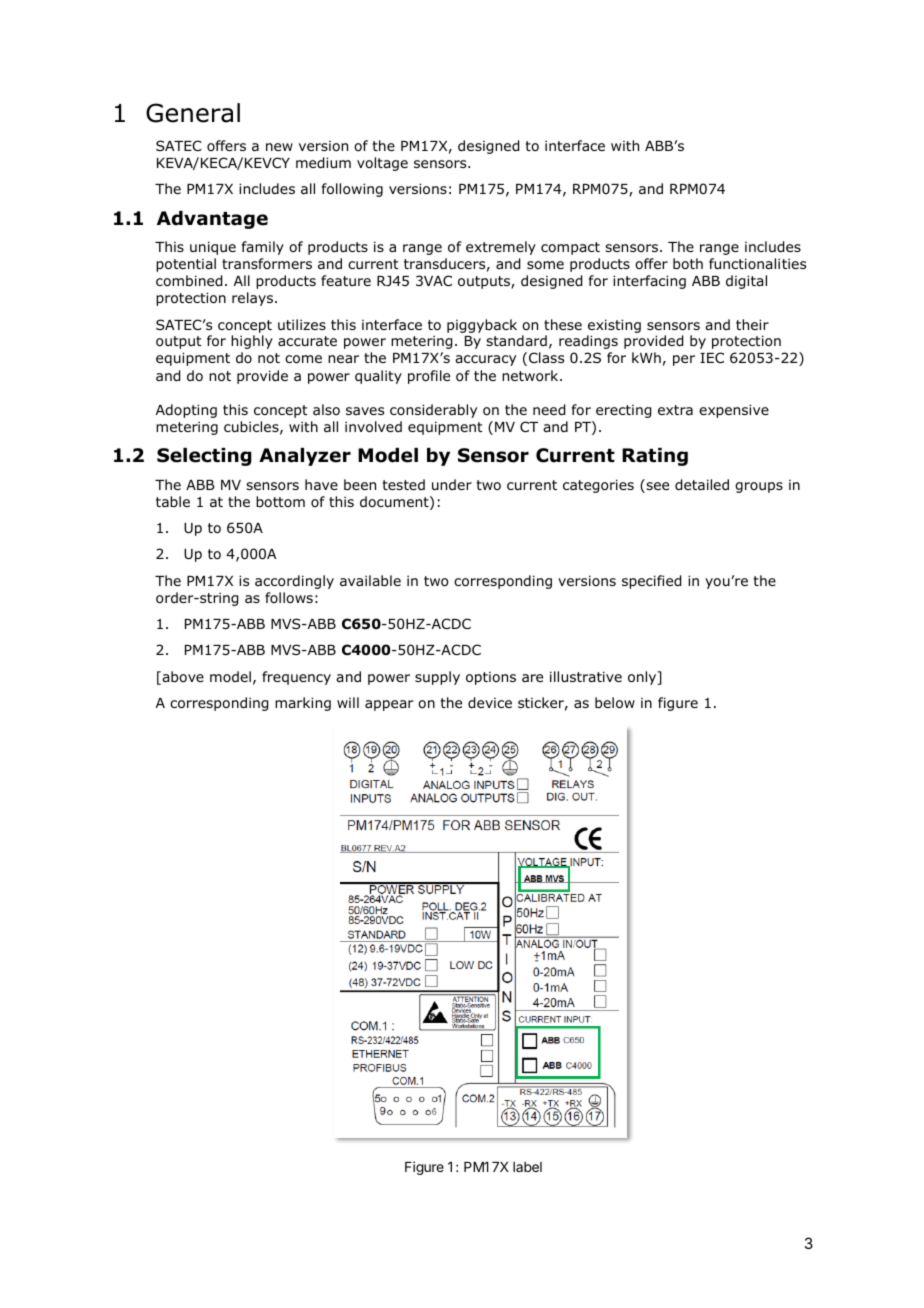  What do you see at coordinates (382, 164) in the document?
I see `voltage` at bounding box center [382, 164].
